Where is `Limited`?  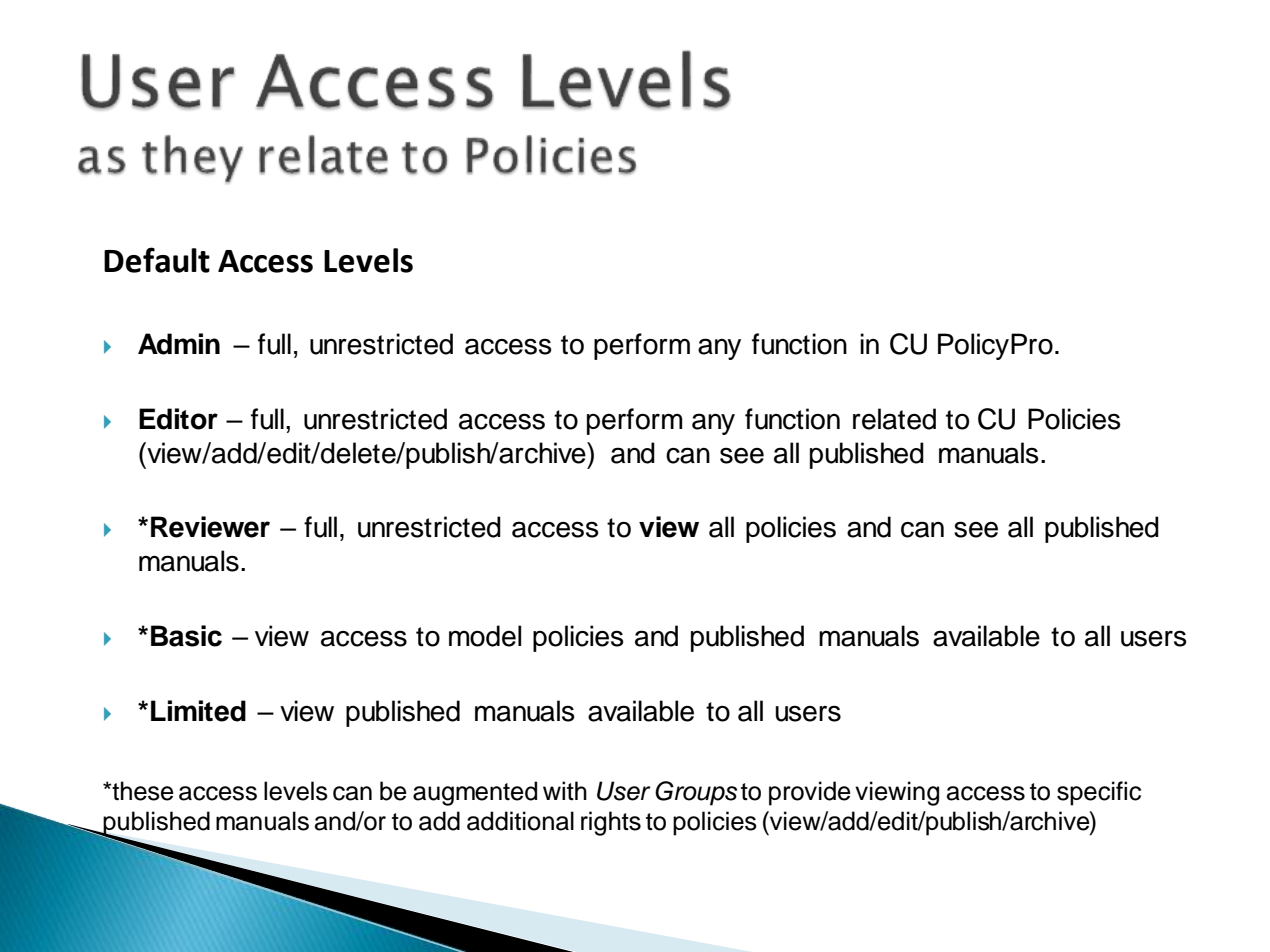 Limited is located at coordinates (198, 711).
